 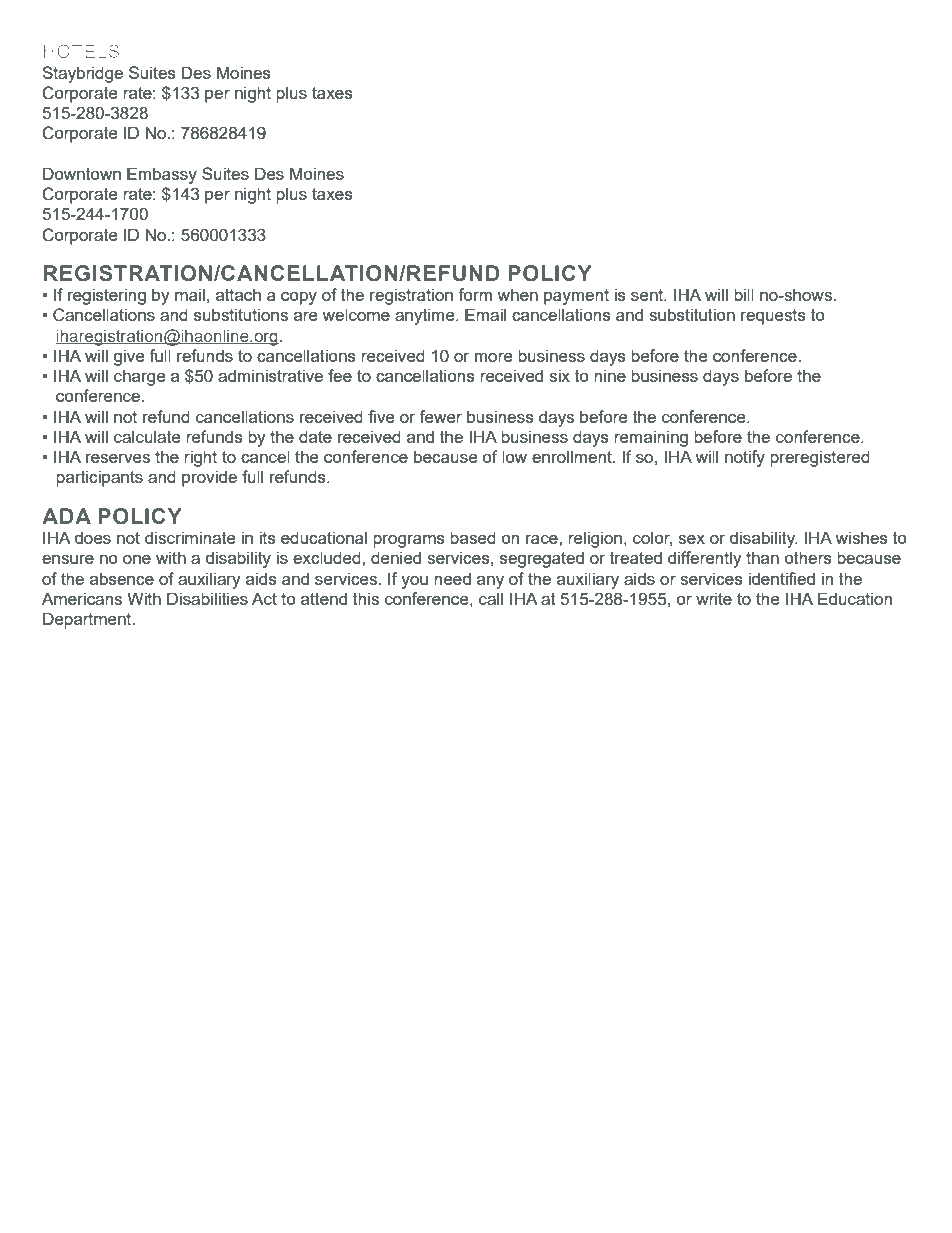 I want to click on bill, so click(x=744, y=294).
